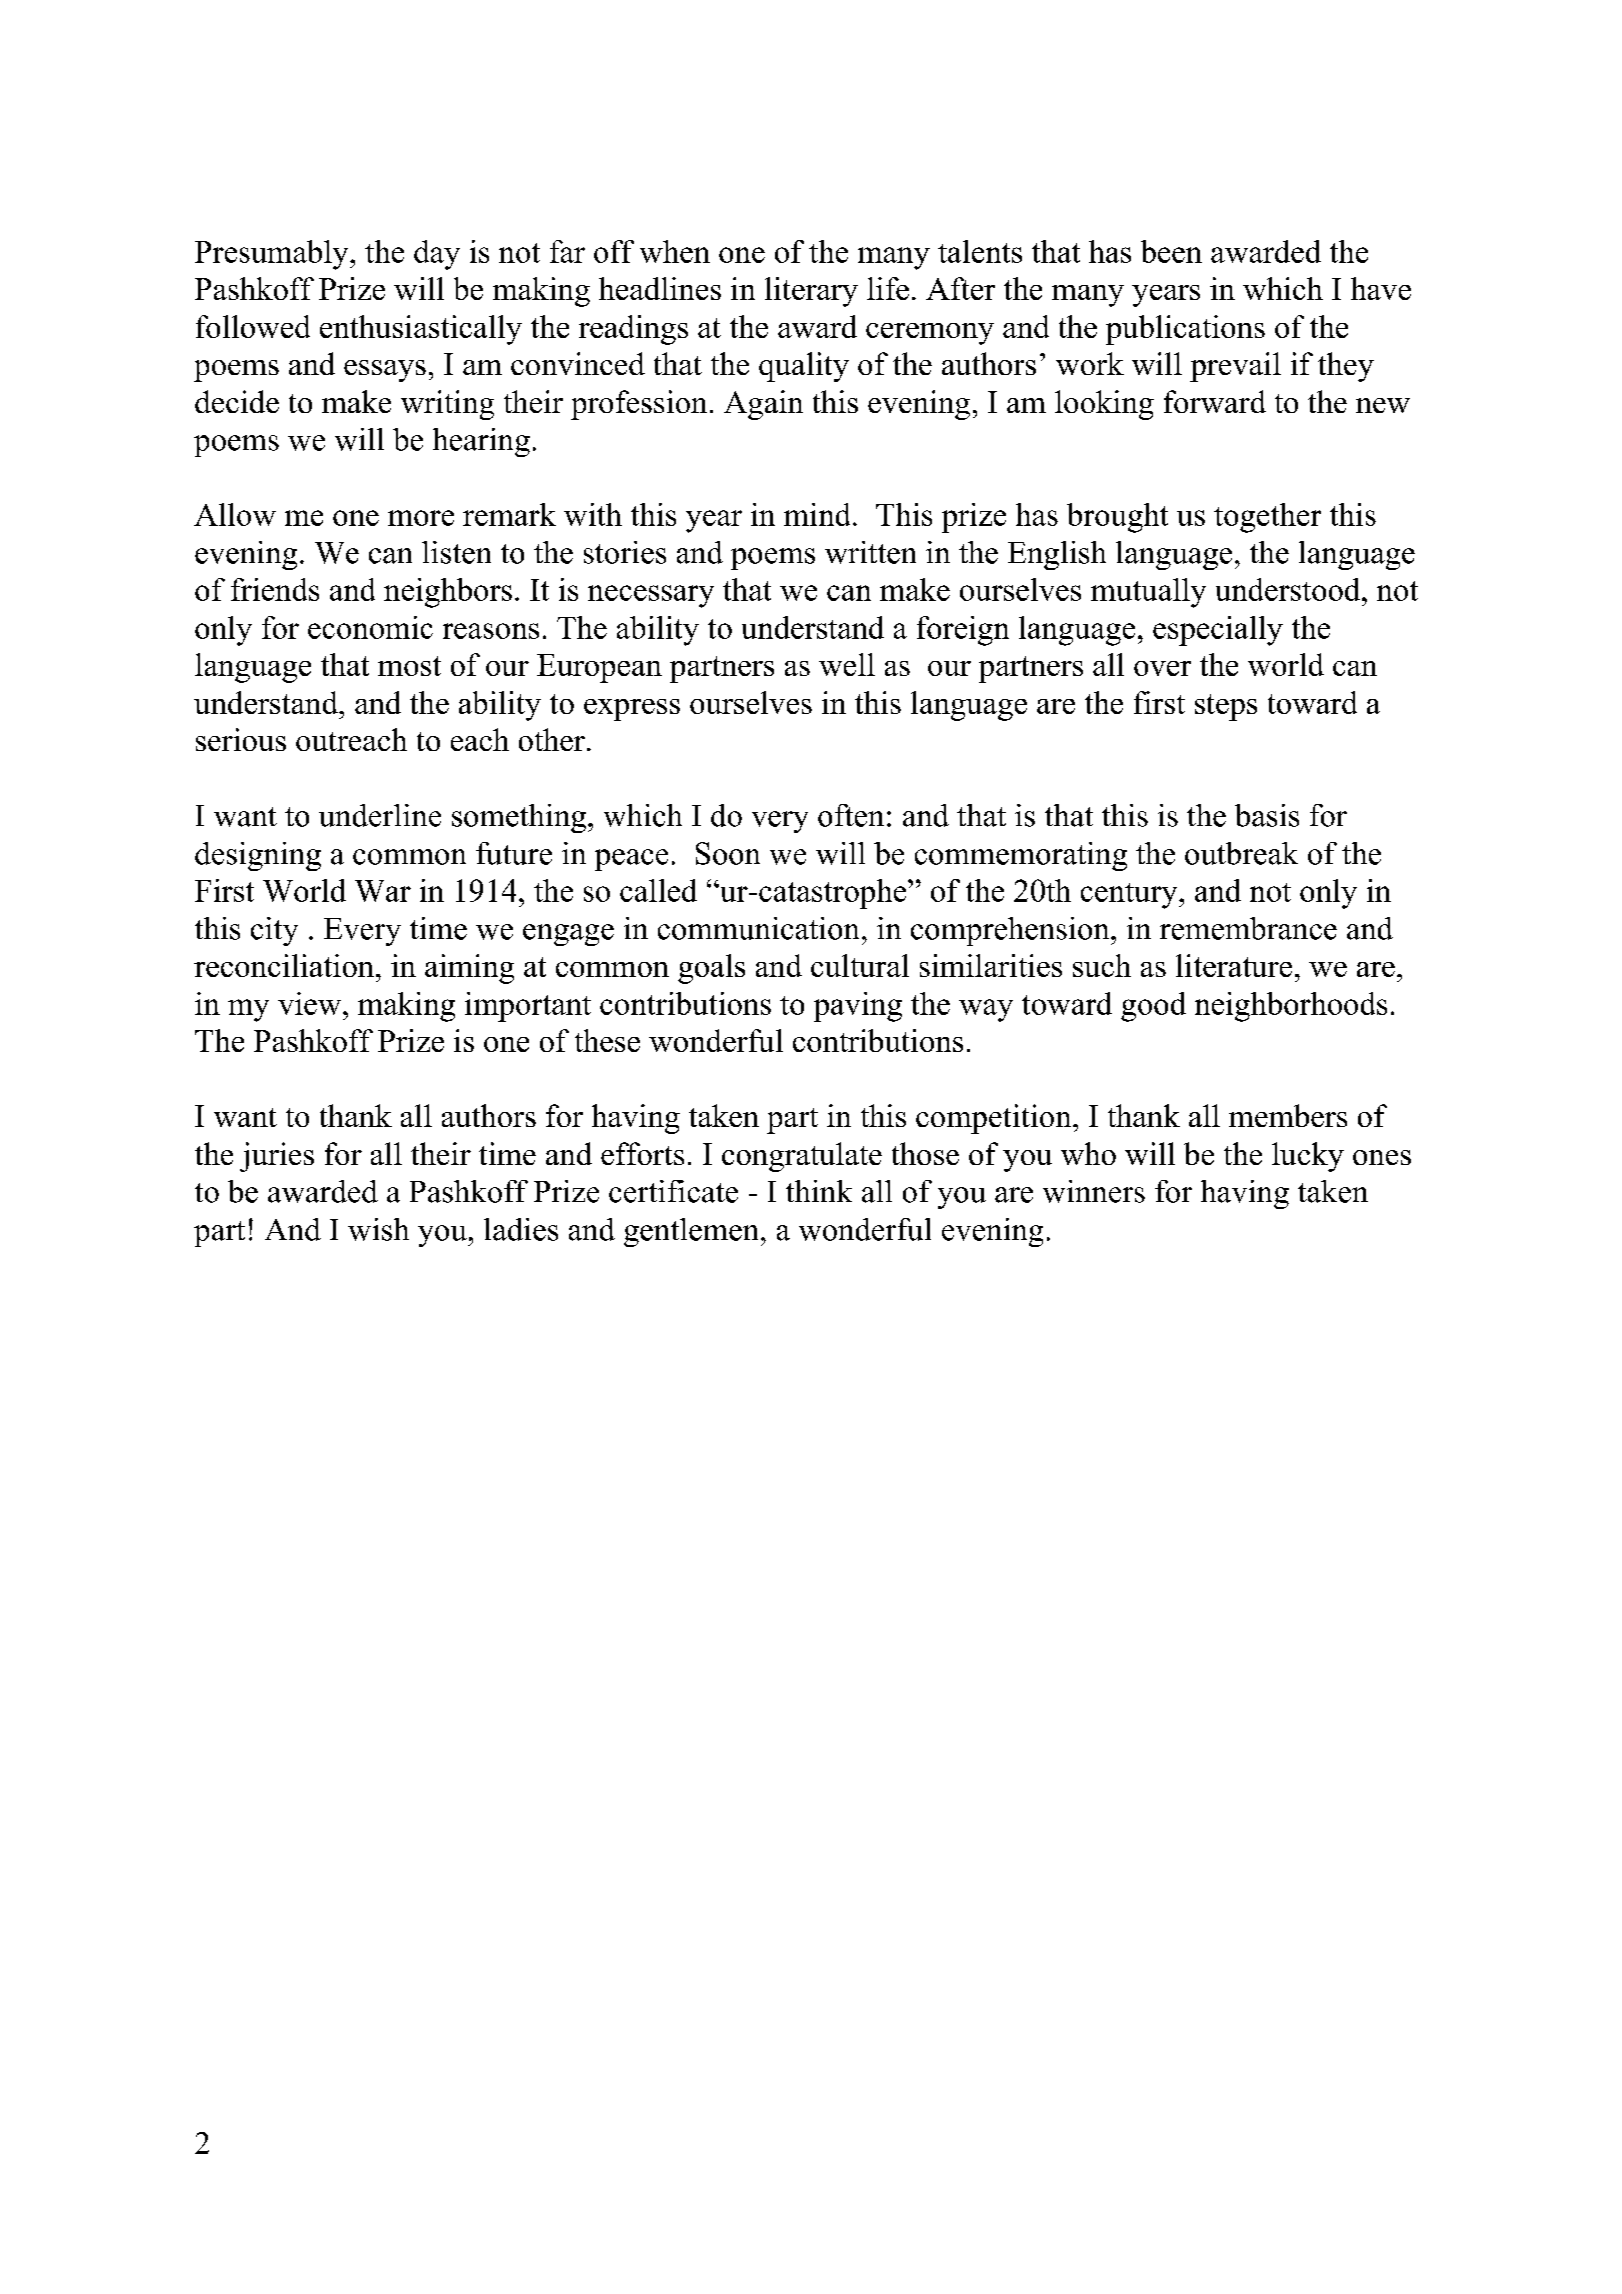 Image resolution: width=1622 pixels, height=2294 pixels. What do you see at coordinates (1234, 965) in the page?
I see `literature` at bounding box center [1234, 965].
